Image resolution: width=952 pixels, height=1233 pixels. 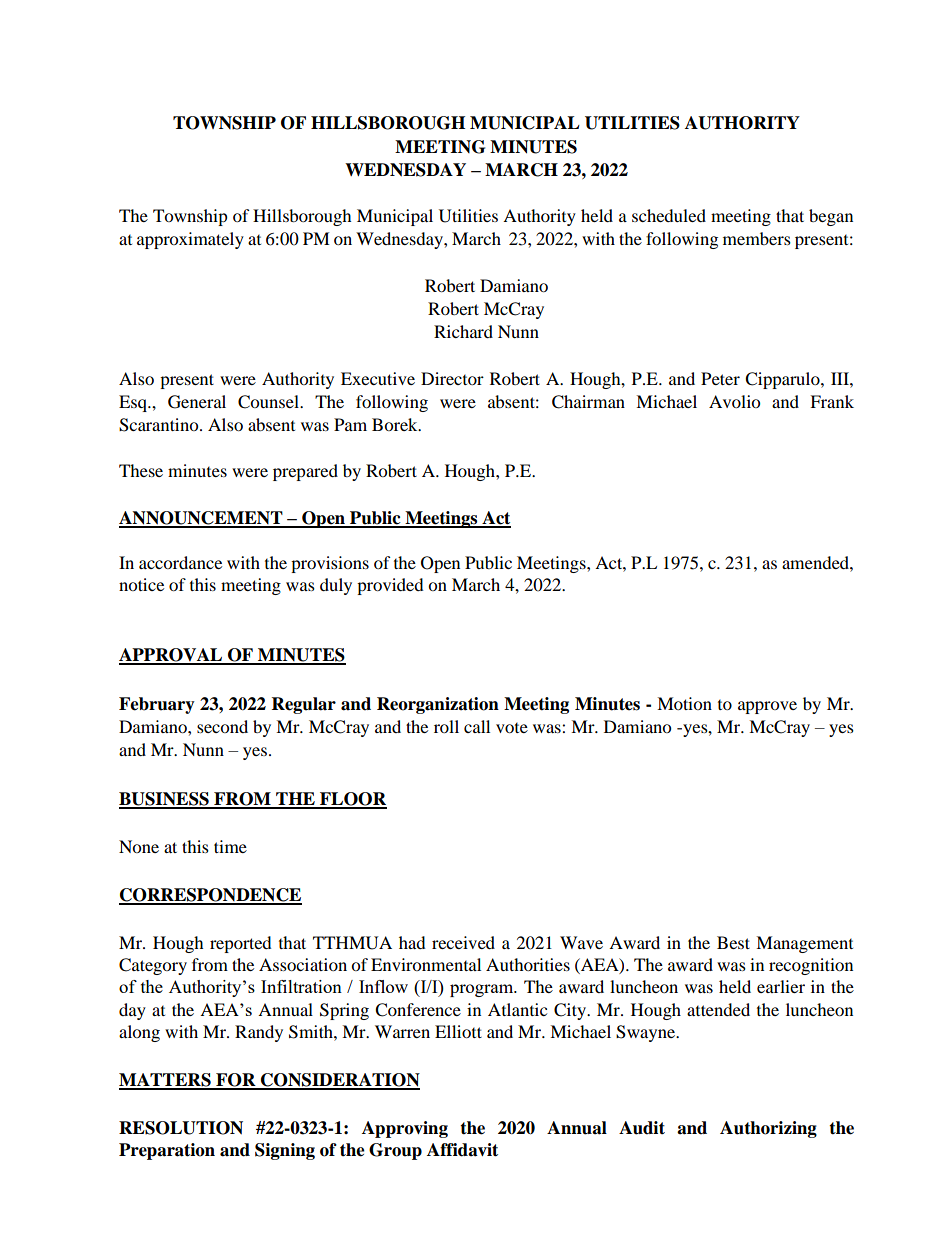 I want to click on Reorganization, so click(x=438, y=705).
